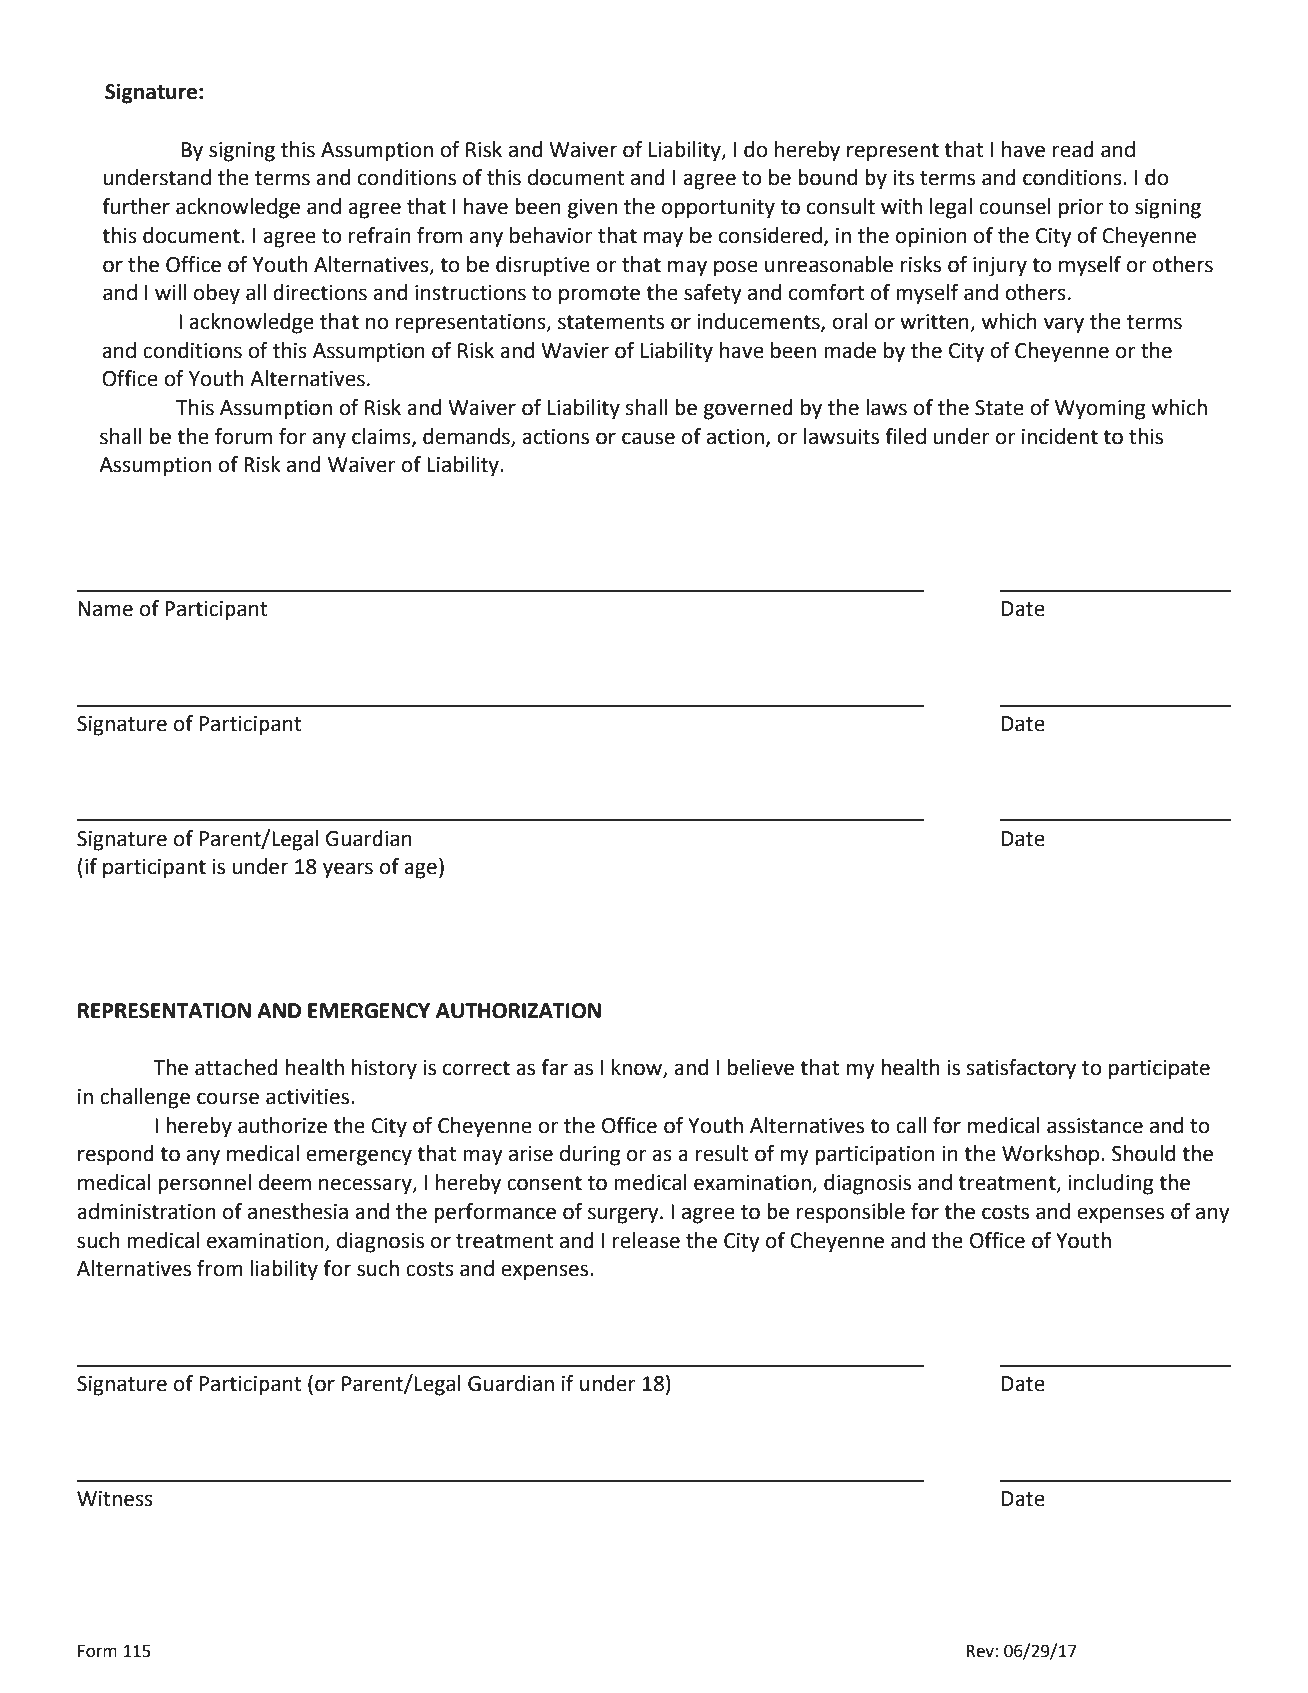 The width and height of the screenshot is (1308, 1693). I want to click on counsel, so click(1015, 206).
